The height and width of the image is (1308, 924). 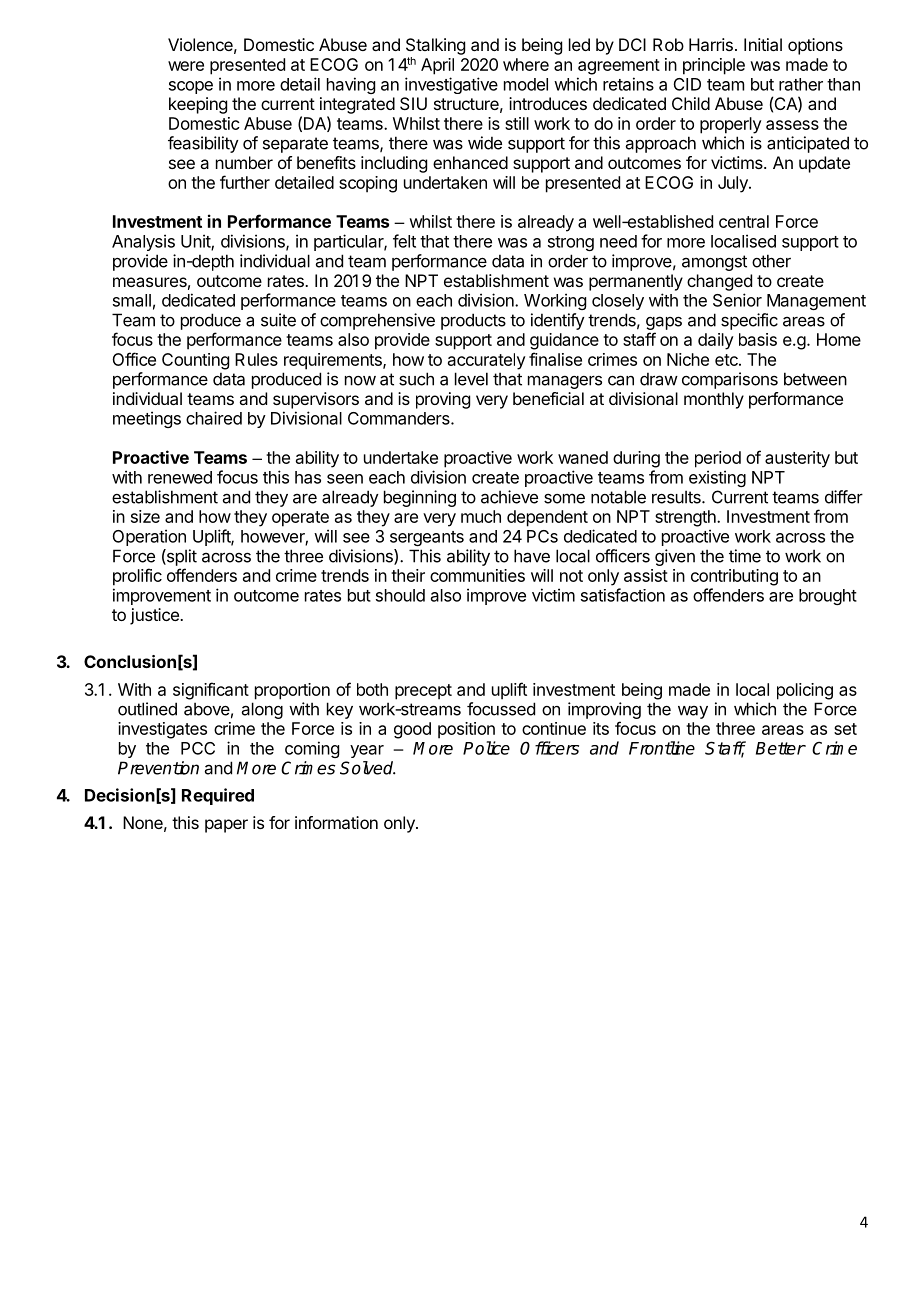 I want to click on suite, so click(x=278, y=320).
